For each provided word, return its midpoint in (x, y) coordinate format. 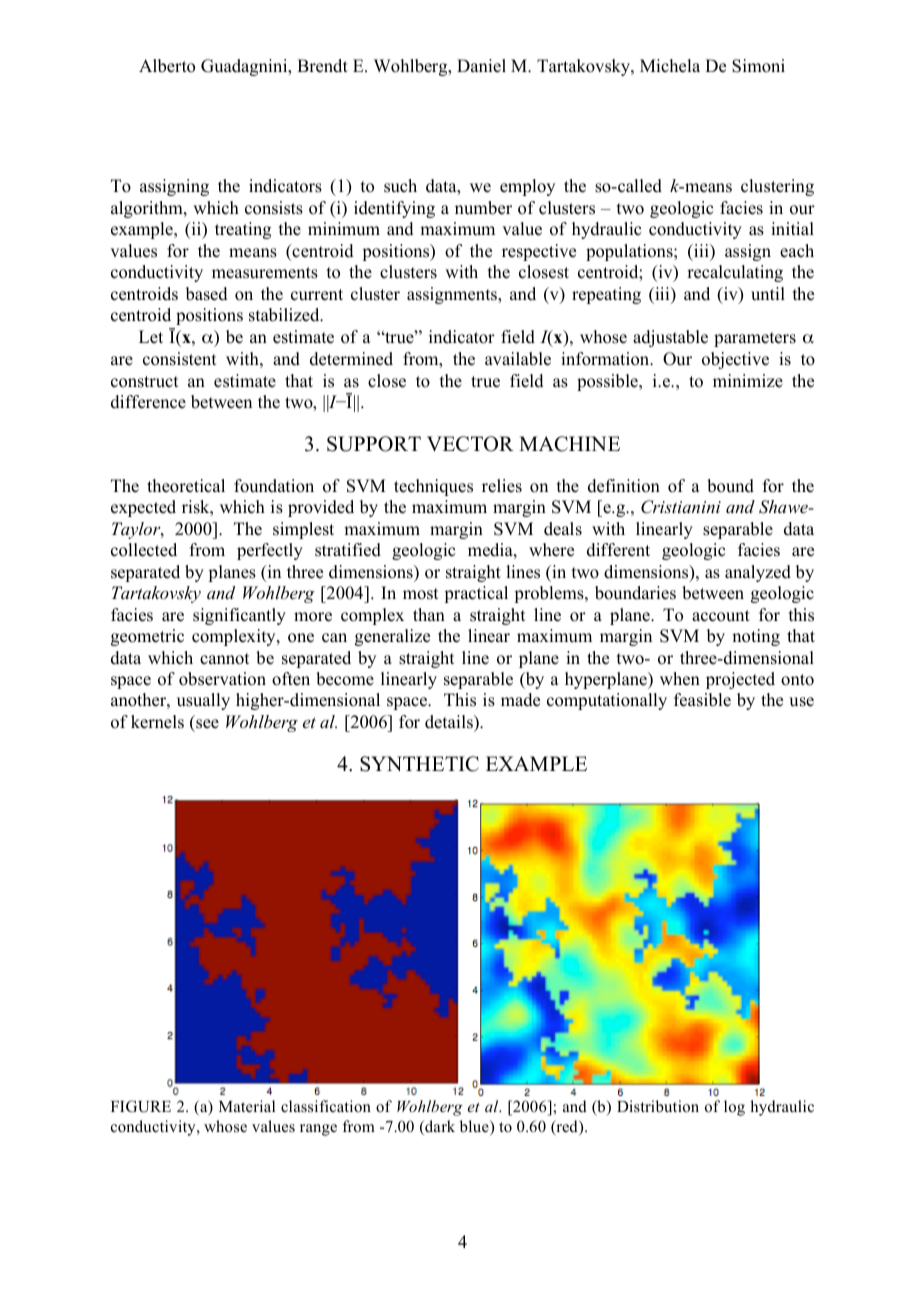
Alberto (167, 66)
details (450, 722)
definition (624, 486)
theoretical (186, 486)
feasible (702, 700)
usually (203, 701)
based (207, 294)
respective (539, 252)
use (801, 702)
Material (247, 1106)
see (207, 724)
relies (502, 486)
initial (792, 228)
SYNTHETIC (419, 764)
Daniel (481, 66)
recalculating (735, 273)
